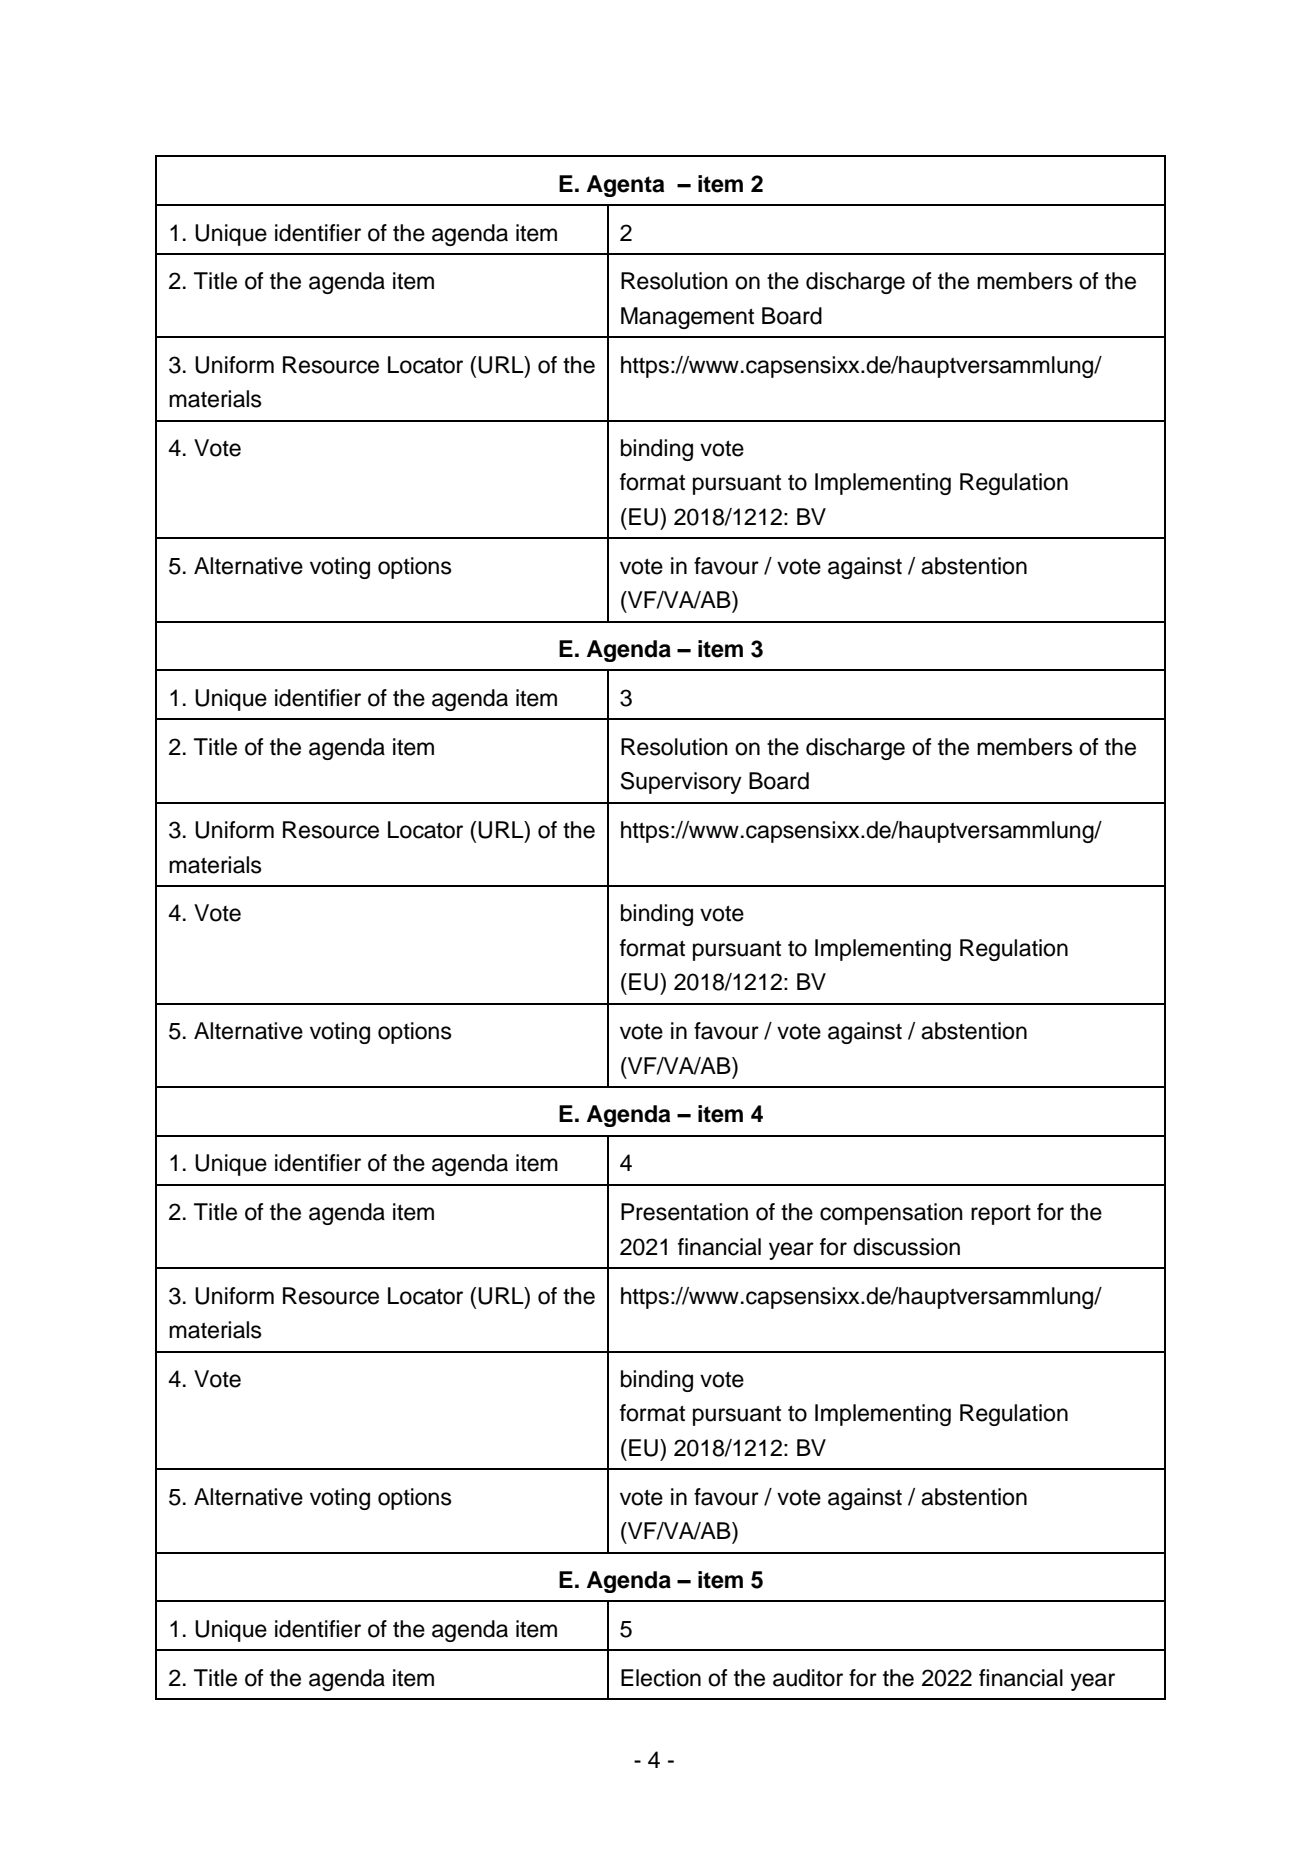 This screenshot has width=1309, height=1851. What do you see at coordinates (808, 1678) in the screenshot?
I see `auditor` at bounding box center [808, 1678].
